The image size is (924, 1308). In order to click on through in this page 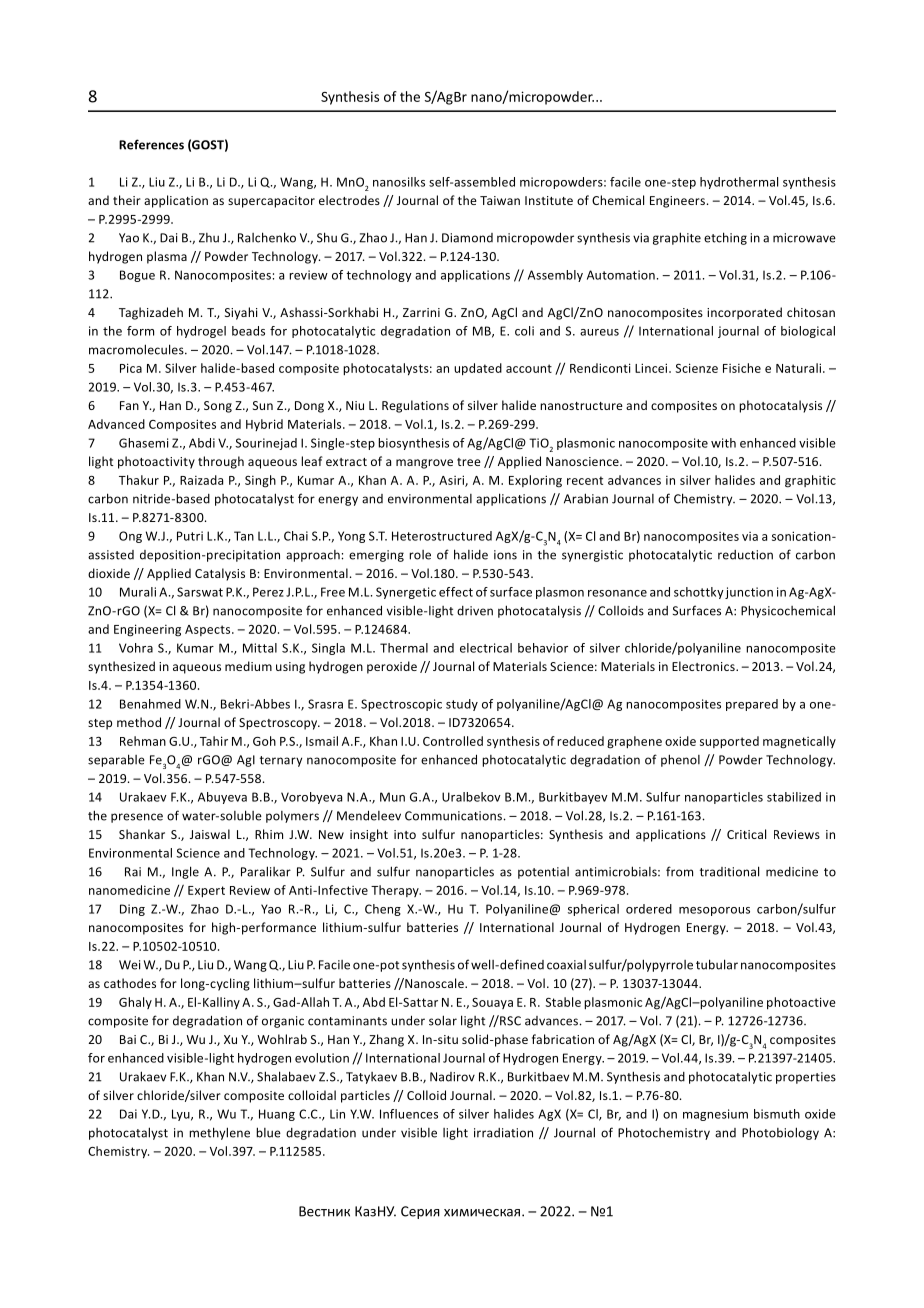, I will do `click(221, 462)`.
